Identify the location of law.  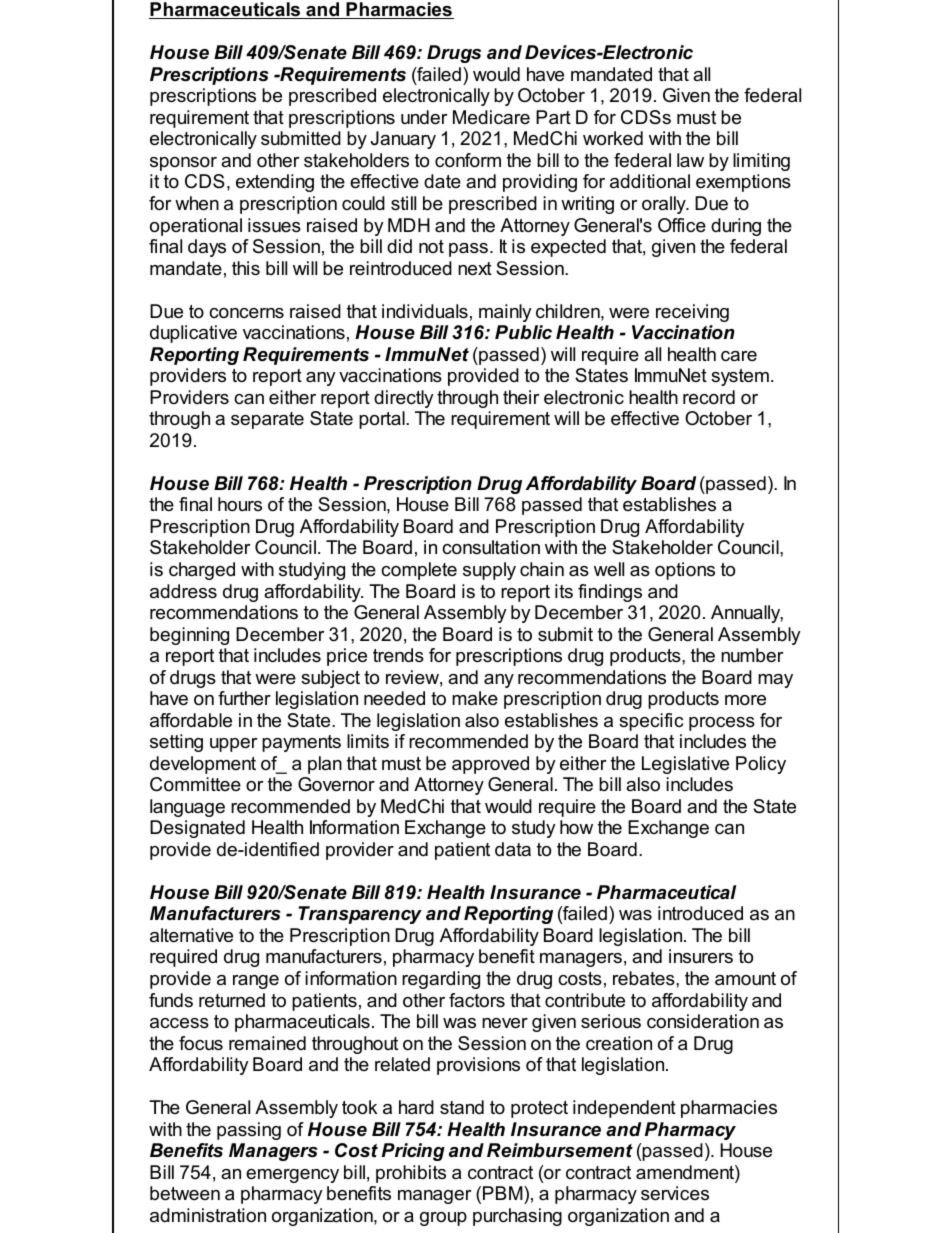
(690, 160).
